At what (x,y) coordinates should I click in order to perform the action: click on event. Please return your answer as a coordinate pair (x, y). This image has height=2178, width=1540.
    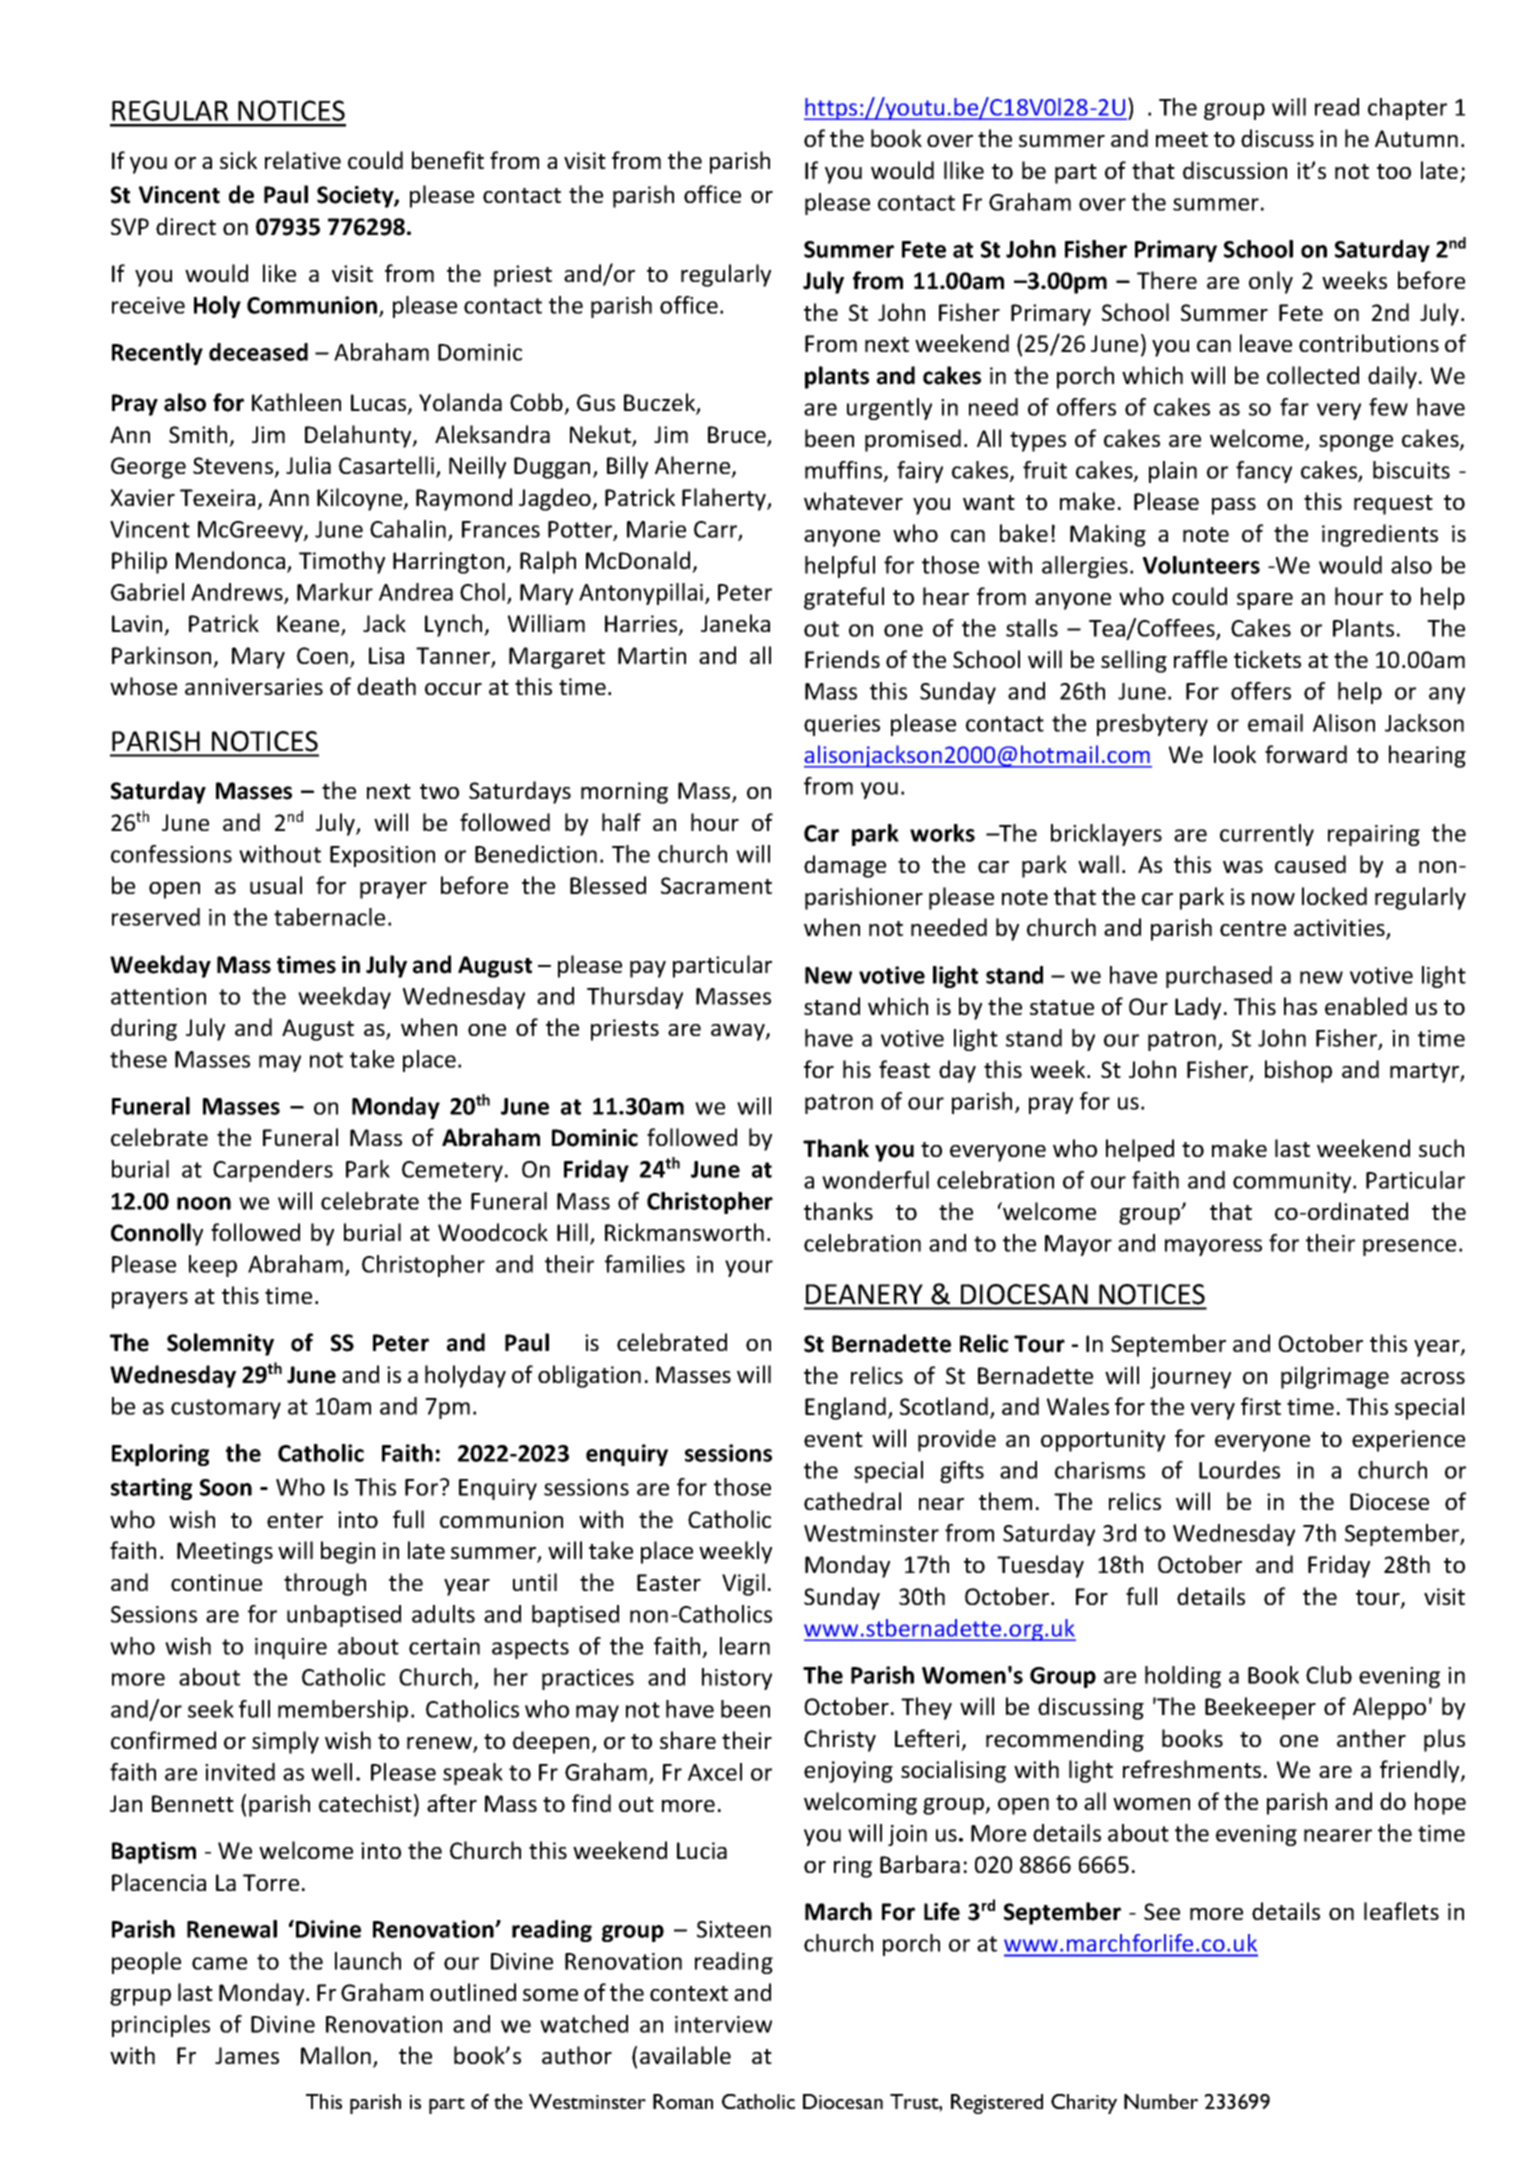
    Looking at the image, I should click on (833, 1439).
